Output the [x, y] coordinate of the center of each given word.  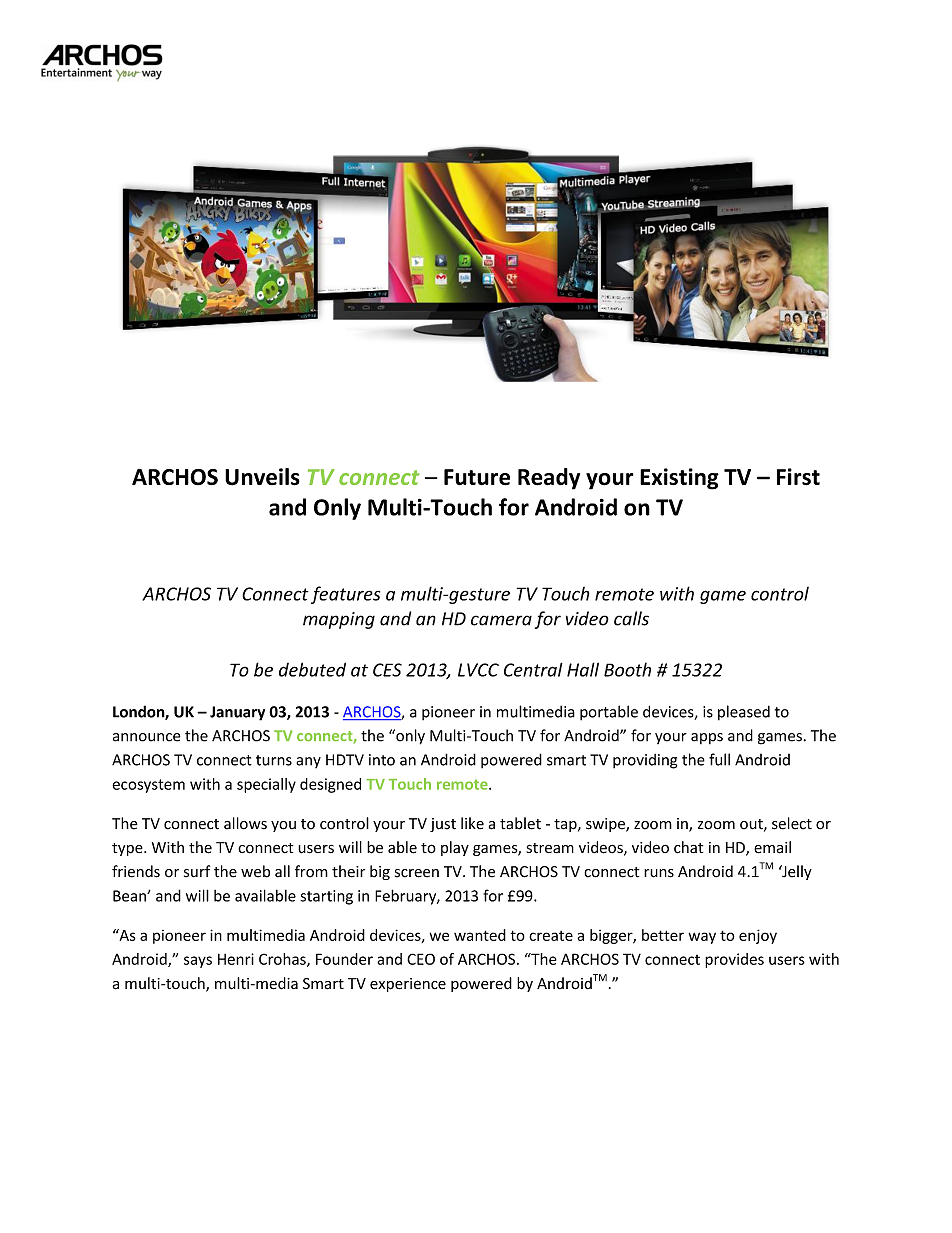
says [198, 962]
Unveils [262, 477]
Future [477, 477]
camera [501, 620]
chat [688, 847]
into [382, 760]
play [455, 848]
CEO [421, 959]
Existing [679, 479]
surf [197, 871]
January [237, 713]
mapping [339, 620]
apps [707, 738]
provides [734, 960]
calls [631, 618]
